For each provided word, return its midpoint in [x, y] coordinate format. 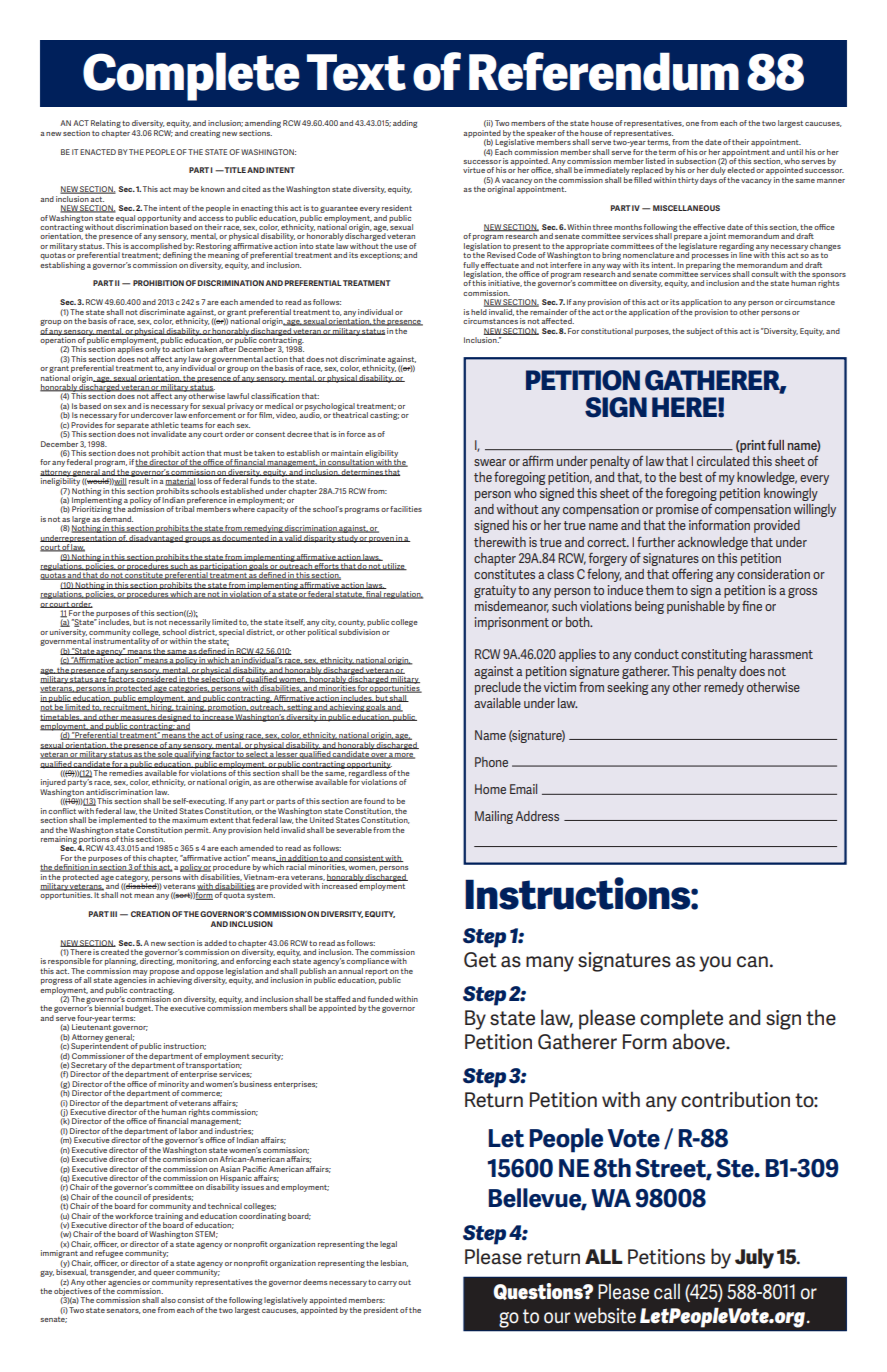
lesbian [394, 1263]
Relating [106, 125]
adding [405, 124]
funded [380, 999]
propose [164, 974]
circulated [723, 461]
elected [741, 170]
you [715, 964]
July [754, 1258]
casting [384, 416]
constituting [714, 655]
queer [164, 1274]
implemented [123, 821]
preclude [498, 688]
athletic [165, 425]
